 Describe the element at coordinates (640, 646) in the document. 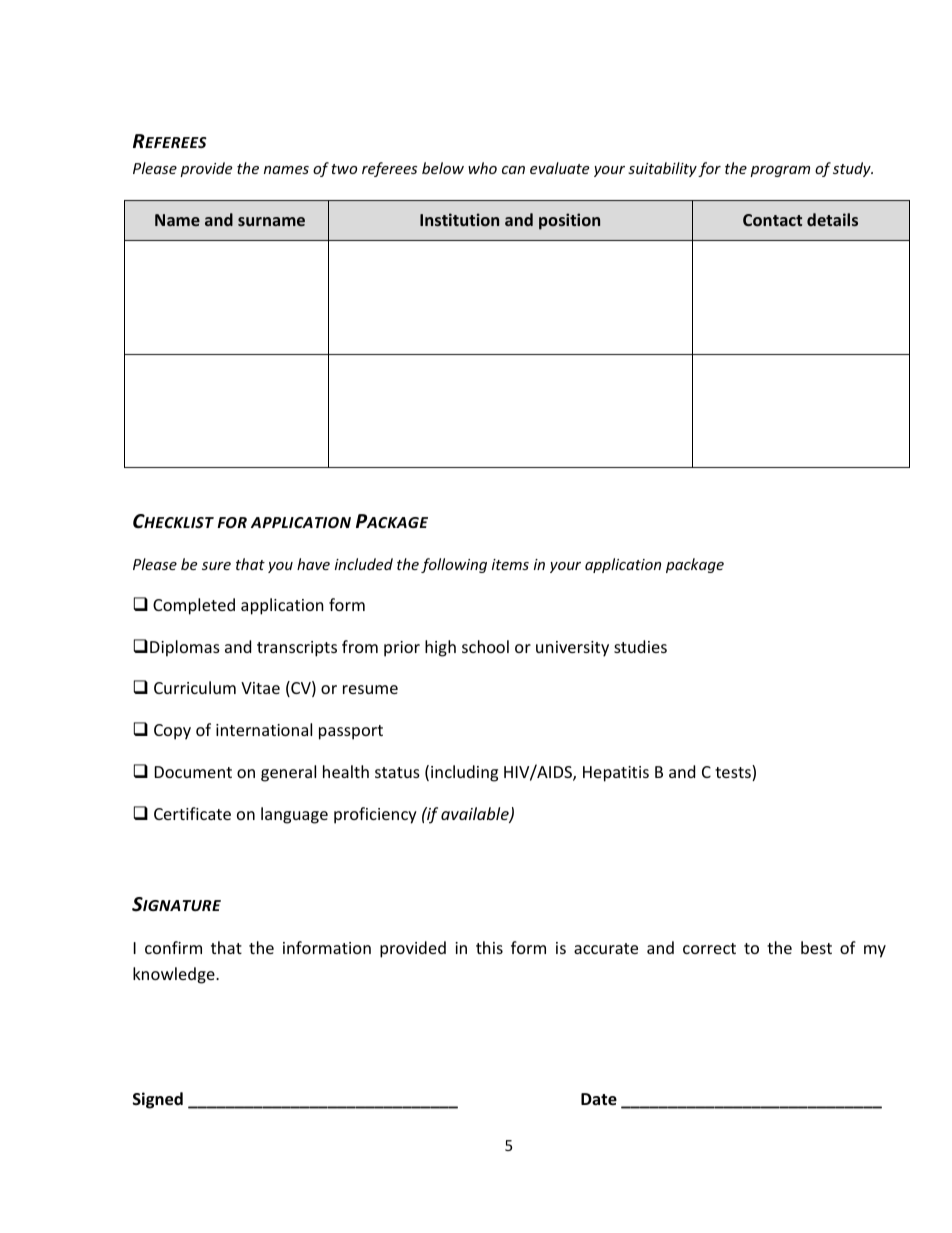

I see `studies` at that location.
